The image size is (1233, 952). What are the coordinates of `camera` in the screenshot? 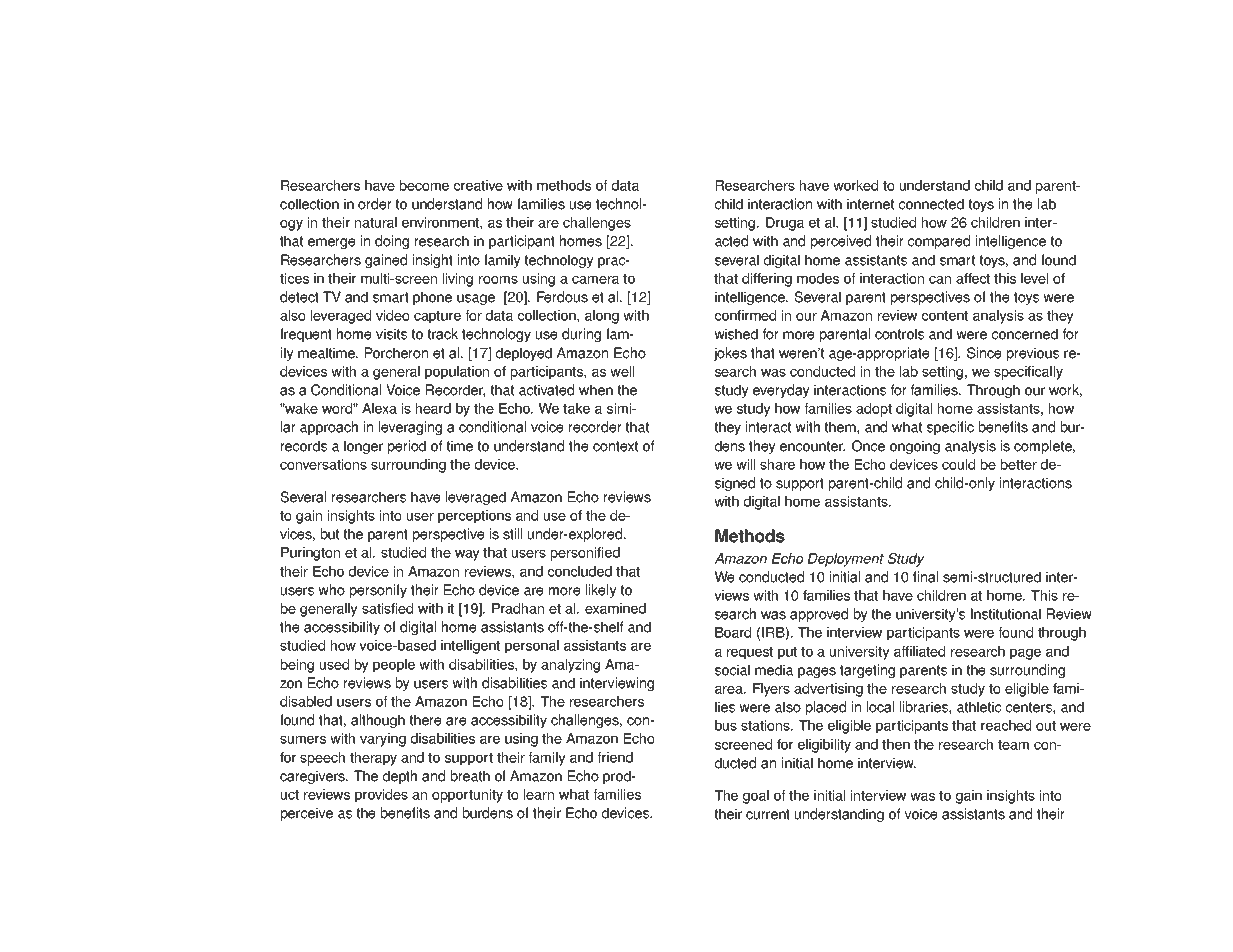 It's located at (595, 280).
